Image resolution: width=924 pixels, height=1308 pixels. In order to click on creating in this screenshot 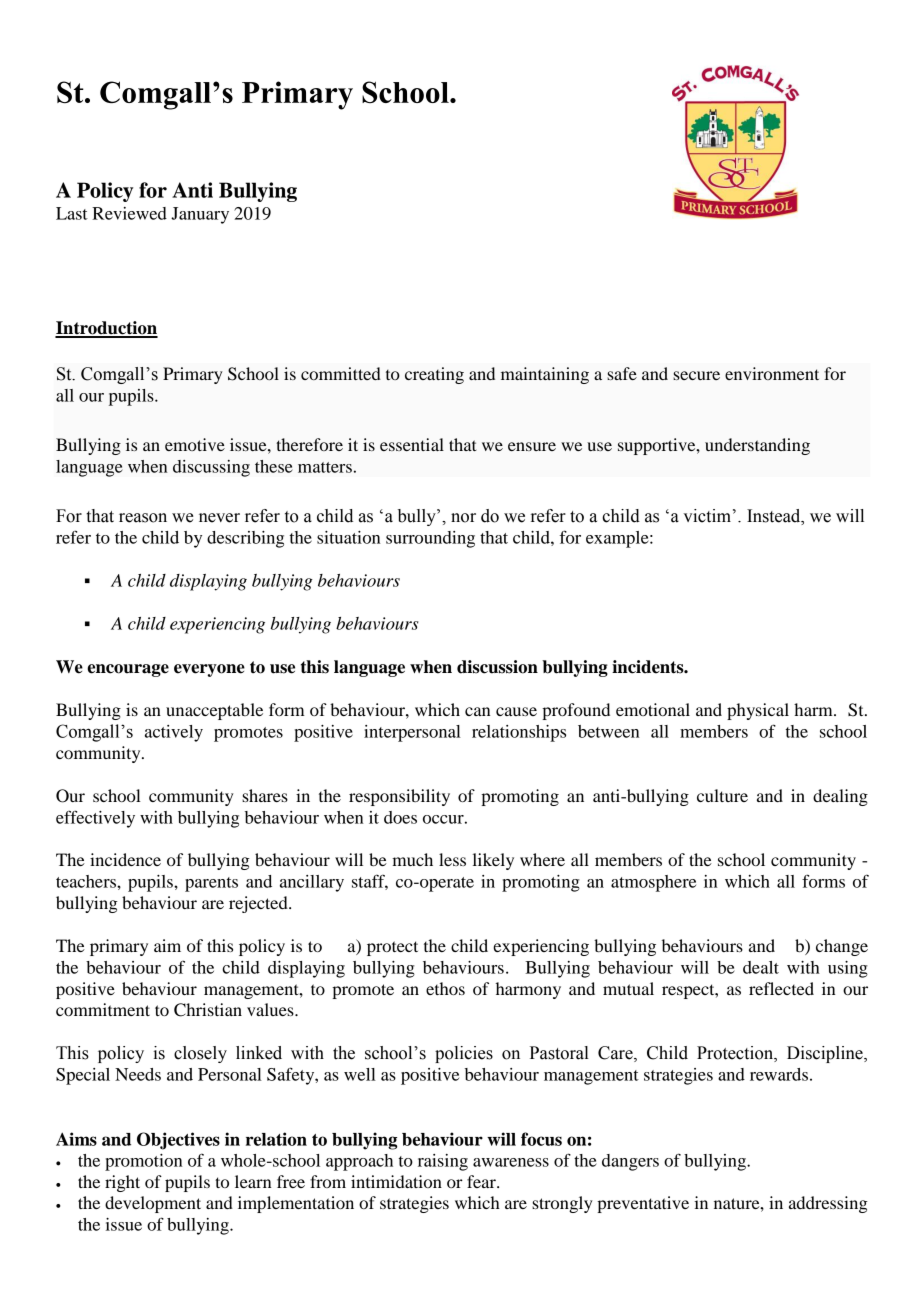, I will do `click(434, 375)`.
